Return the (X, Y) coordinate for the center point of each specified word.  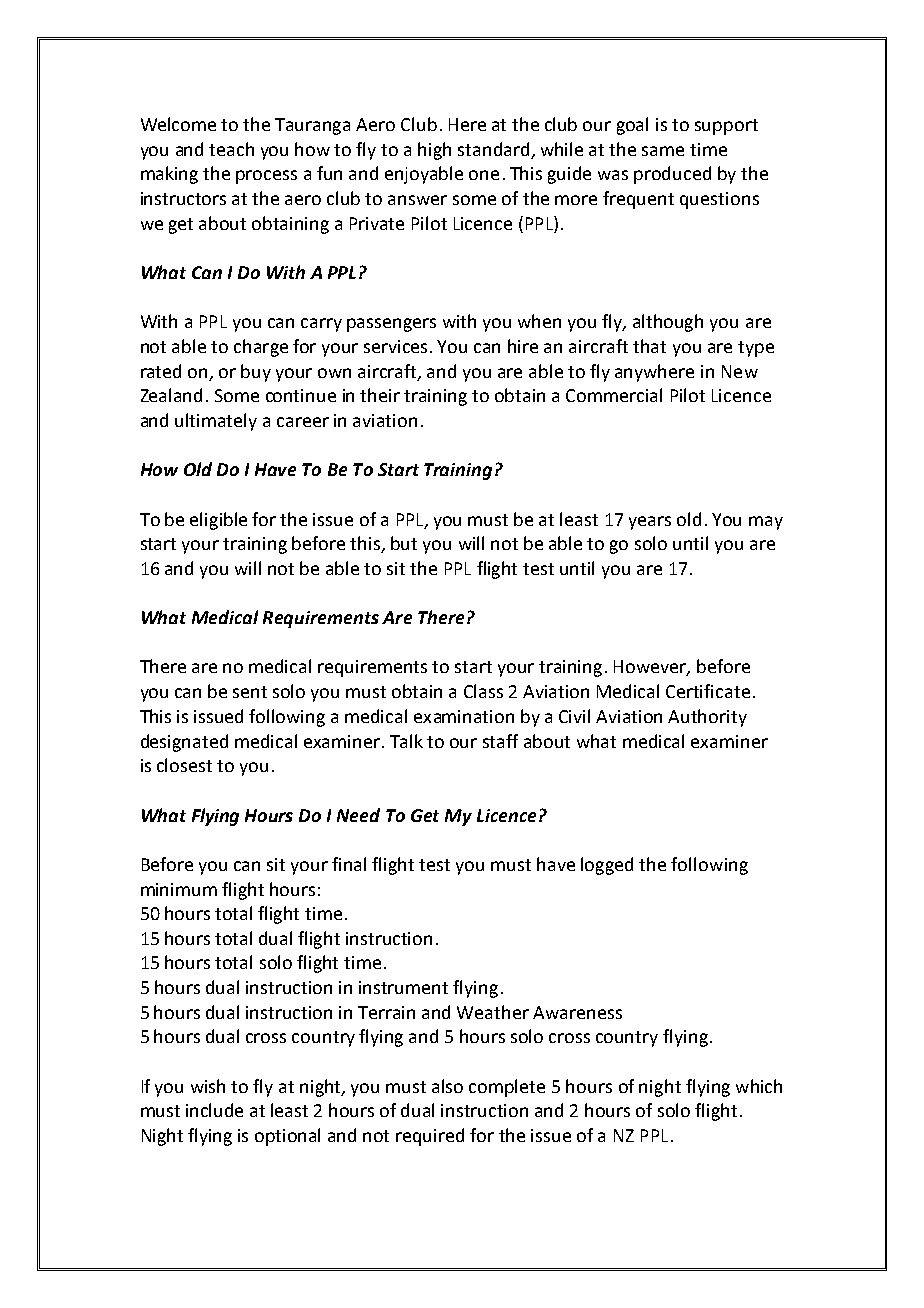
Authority (707, 718)
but (404, 543)
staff (500, 741)
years (650, 523)
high (434, 151)
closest (184, 765)
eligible (218, 521)
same (663, 151)
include (214, 1110)
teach (231, 149)
